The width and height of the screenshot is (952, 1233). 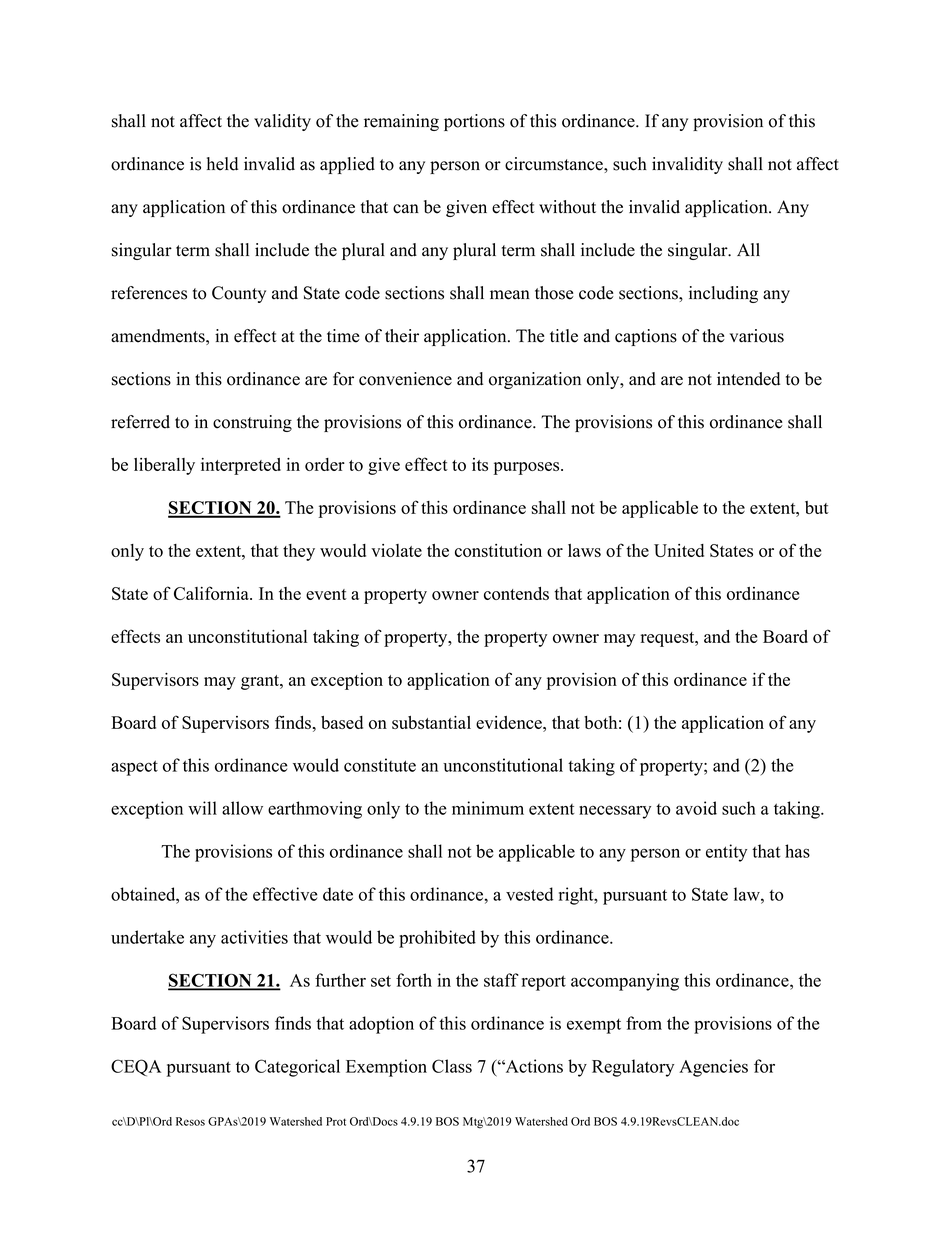 What do you see at coordinates (713, 1068) in the screenshot?
I see `Agencies` at bounding box center [713, 1068].
